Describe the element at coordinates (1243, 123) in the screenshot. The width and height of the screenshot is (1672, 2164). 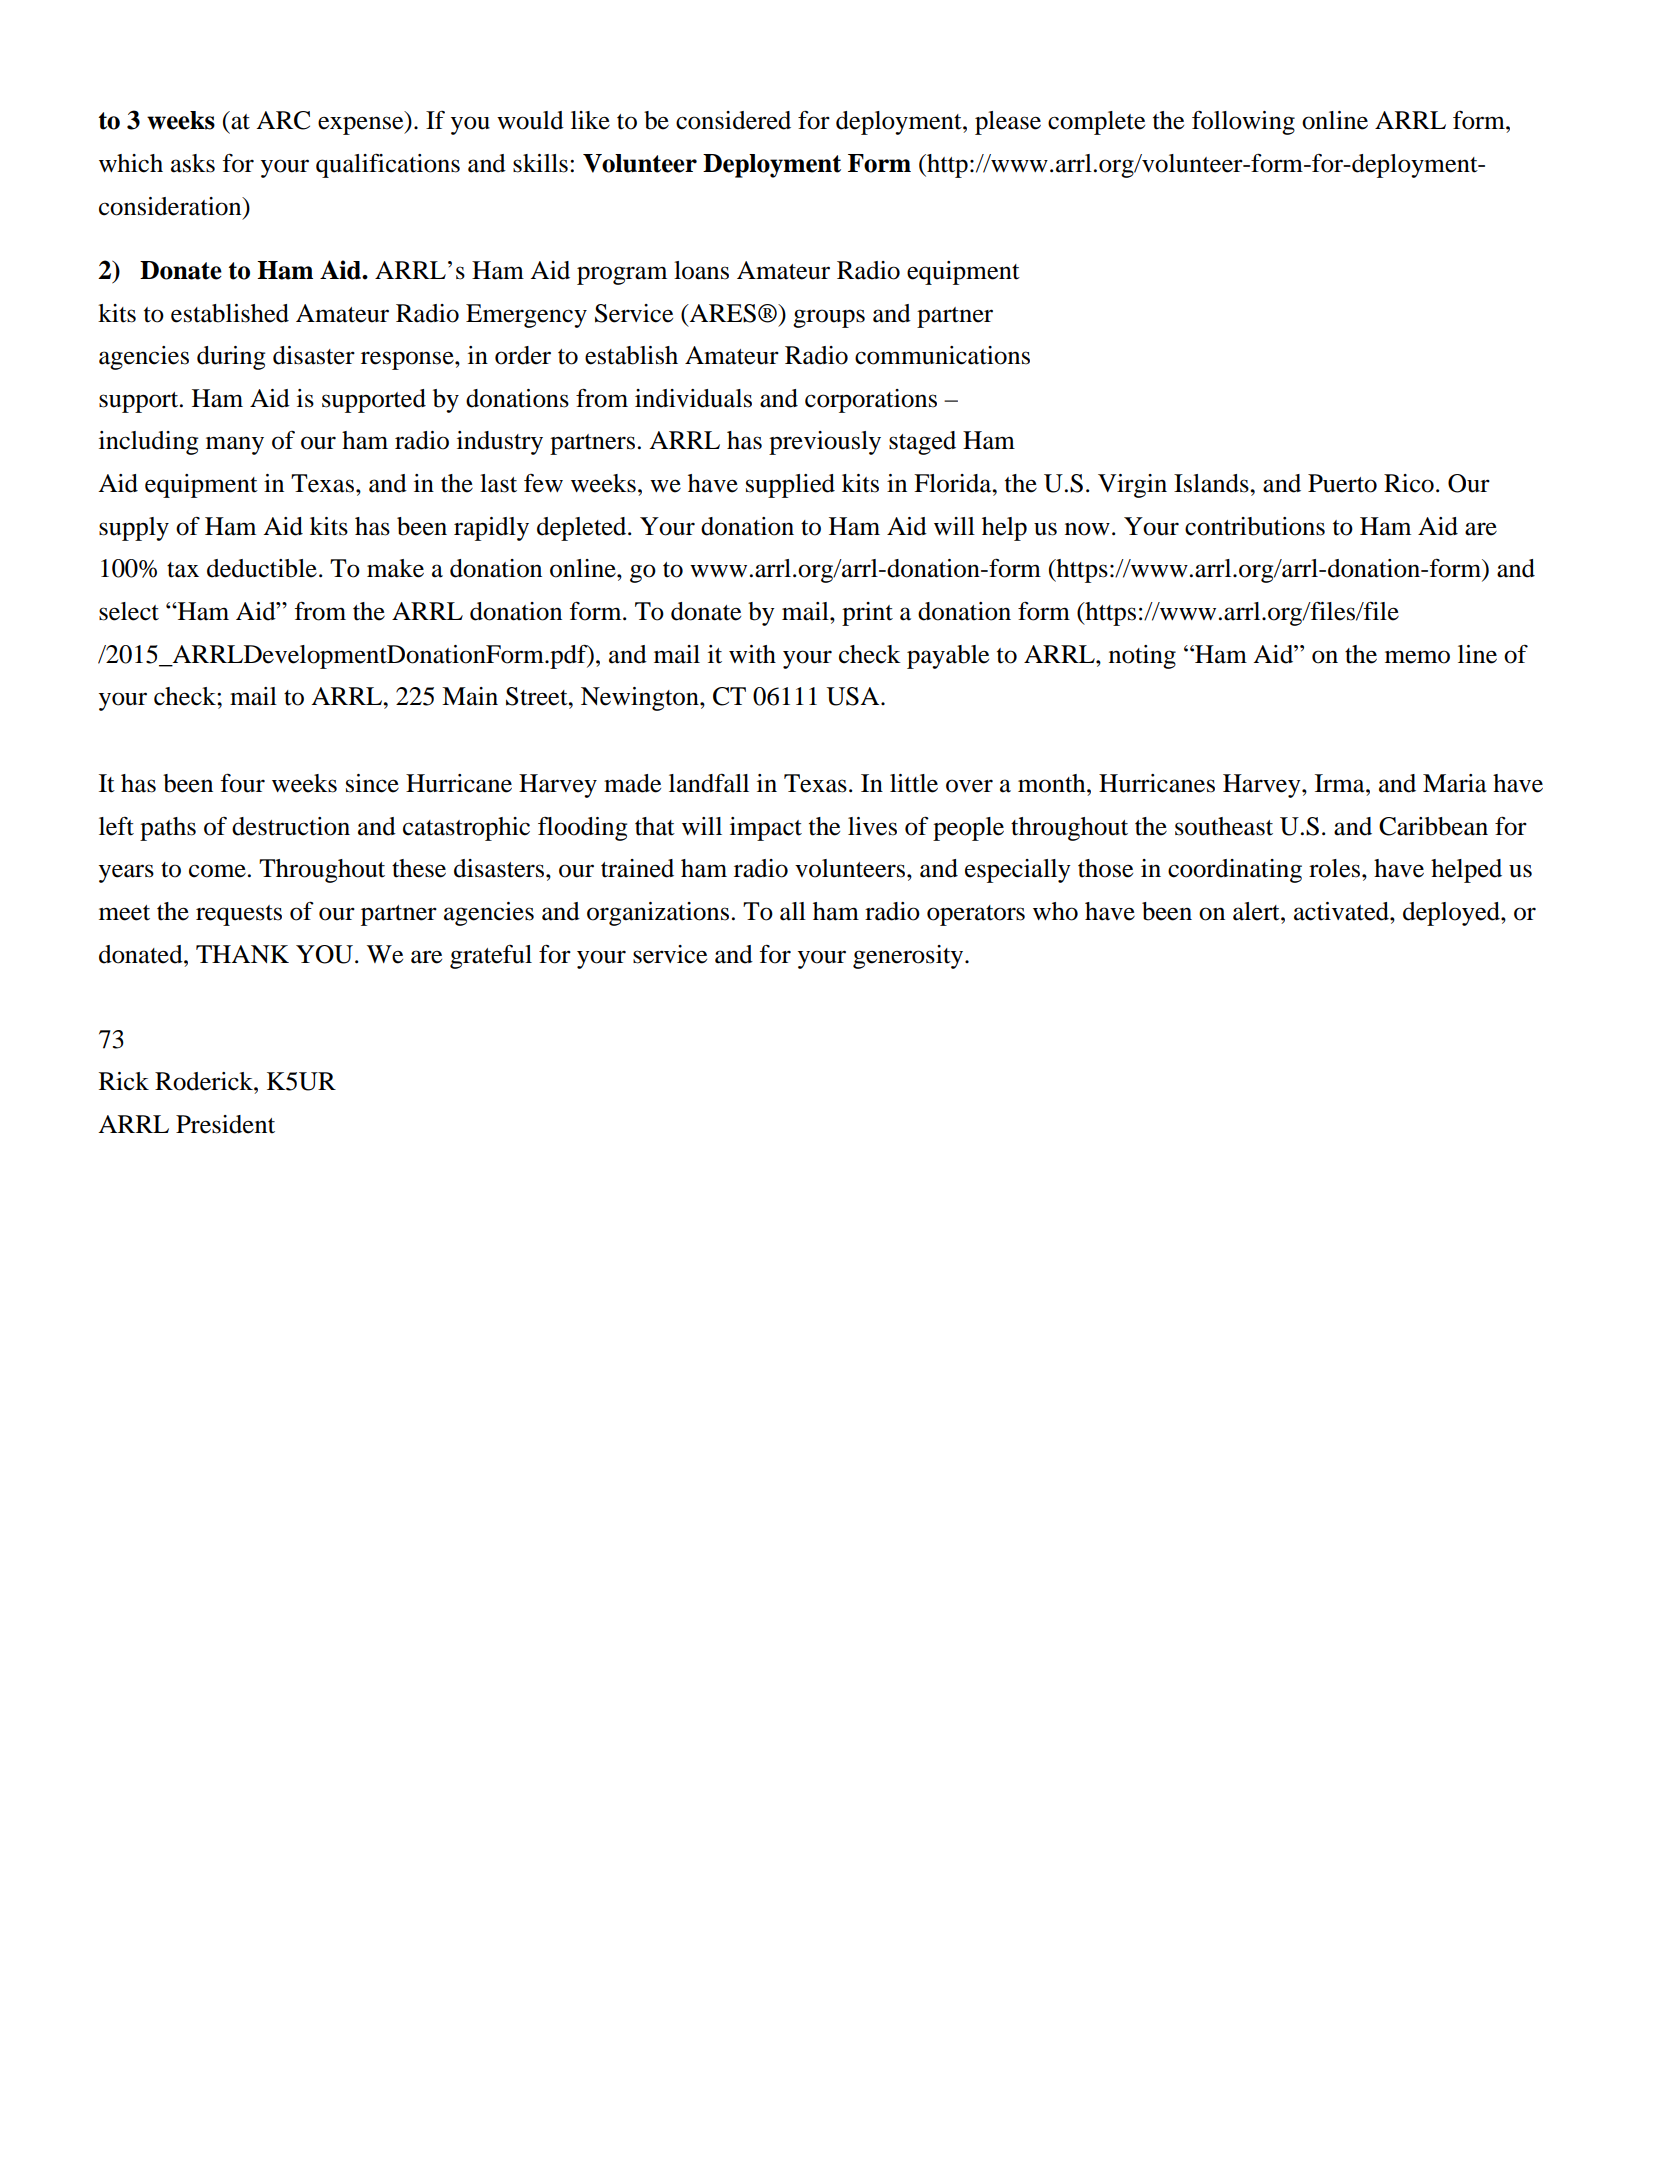
I see `following` at that location.
